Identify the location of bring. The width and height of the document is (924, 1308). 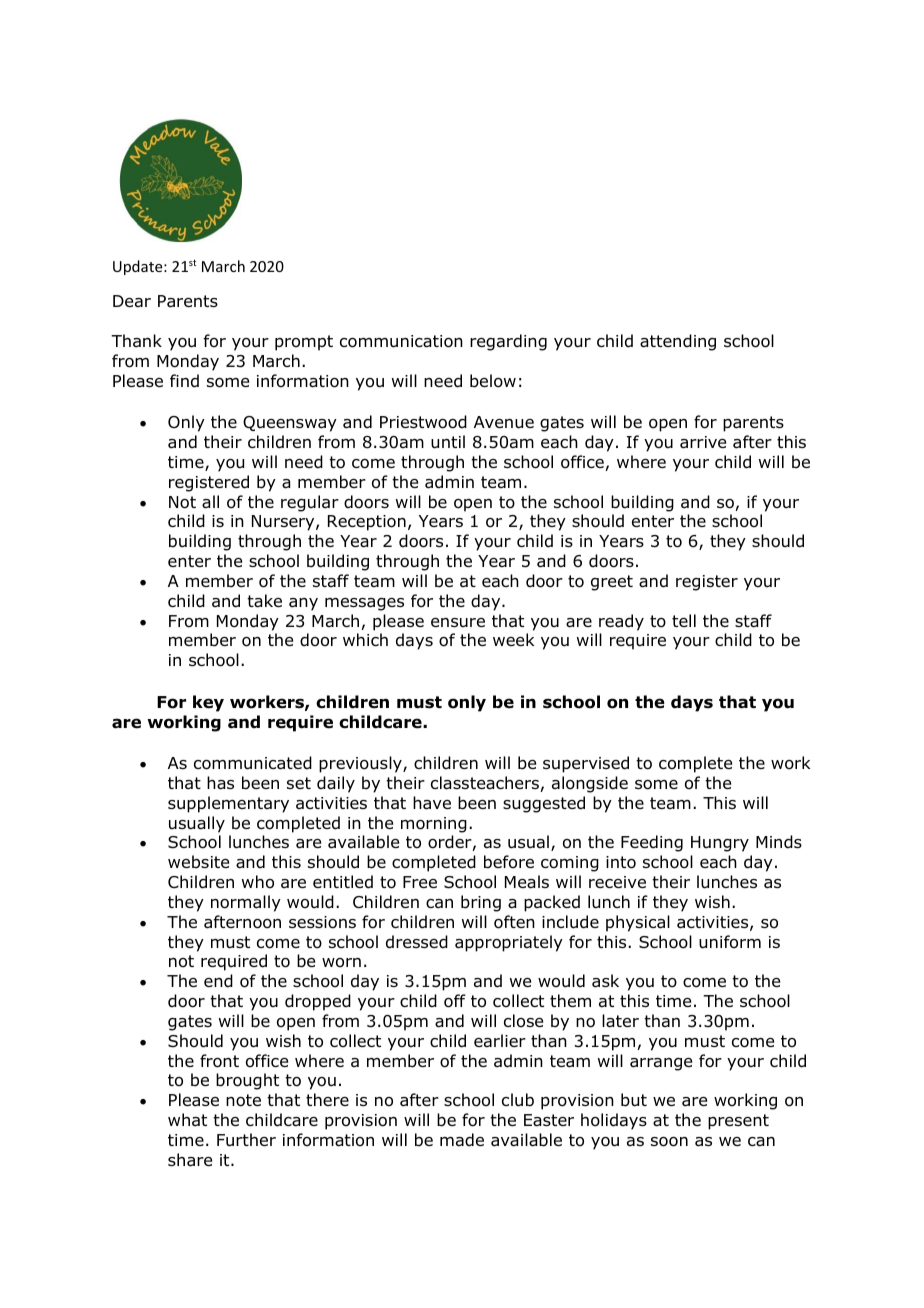
(481, 903).
